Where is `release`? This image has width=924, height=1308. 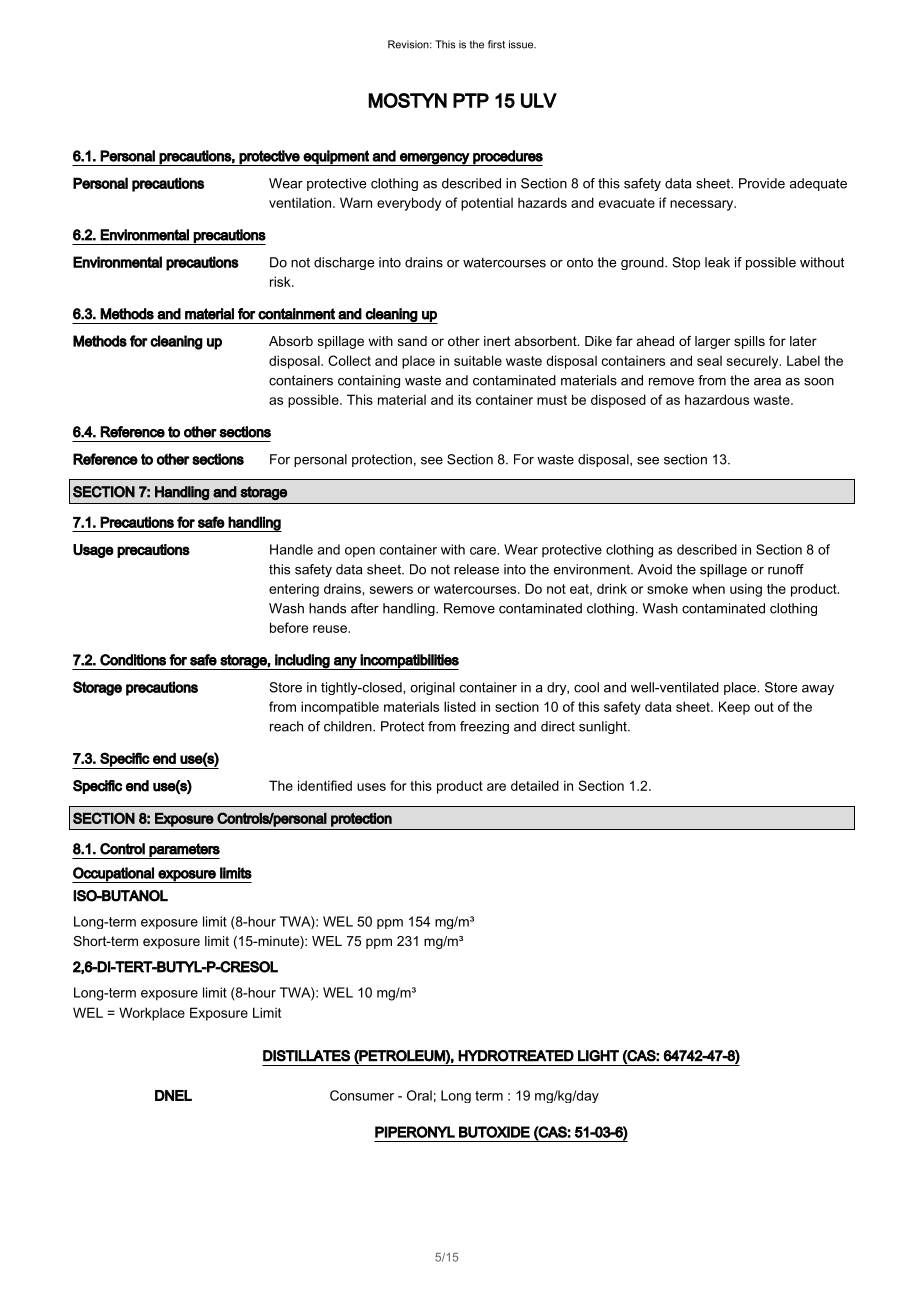
release is located at coordinates (476, 569).
